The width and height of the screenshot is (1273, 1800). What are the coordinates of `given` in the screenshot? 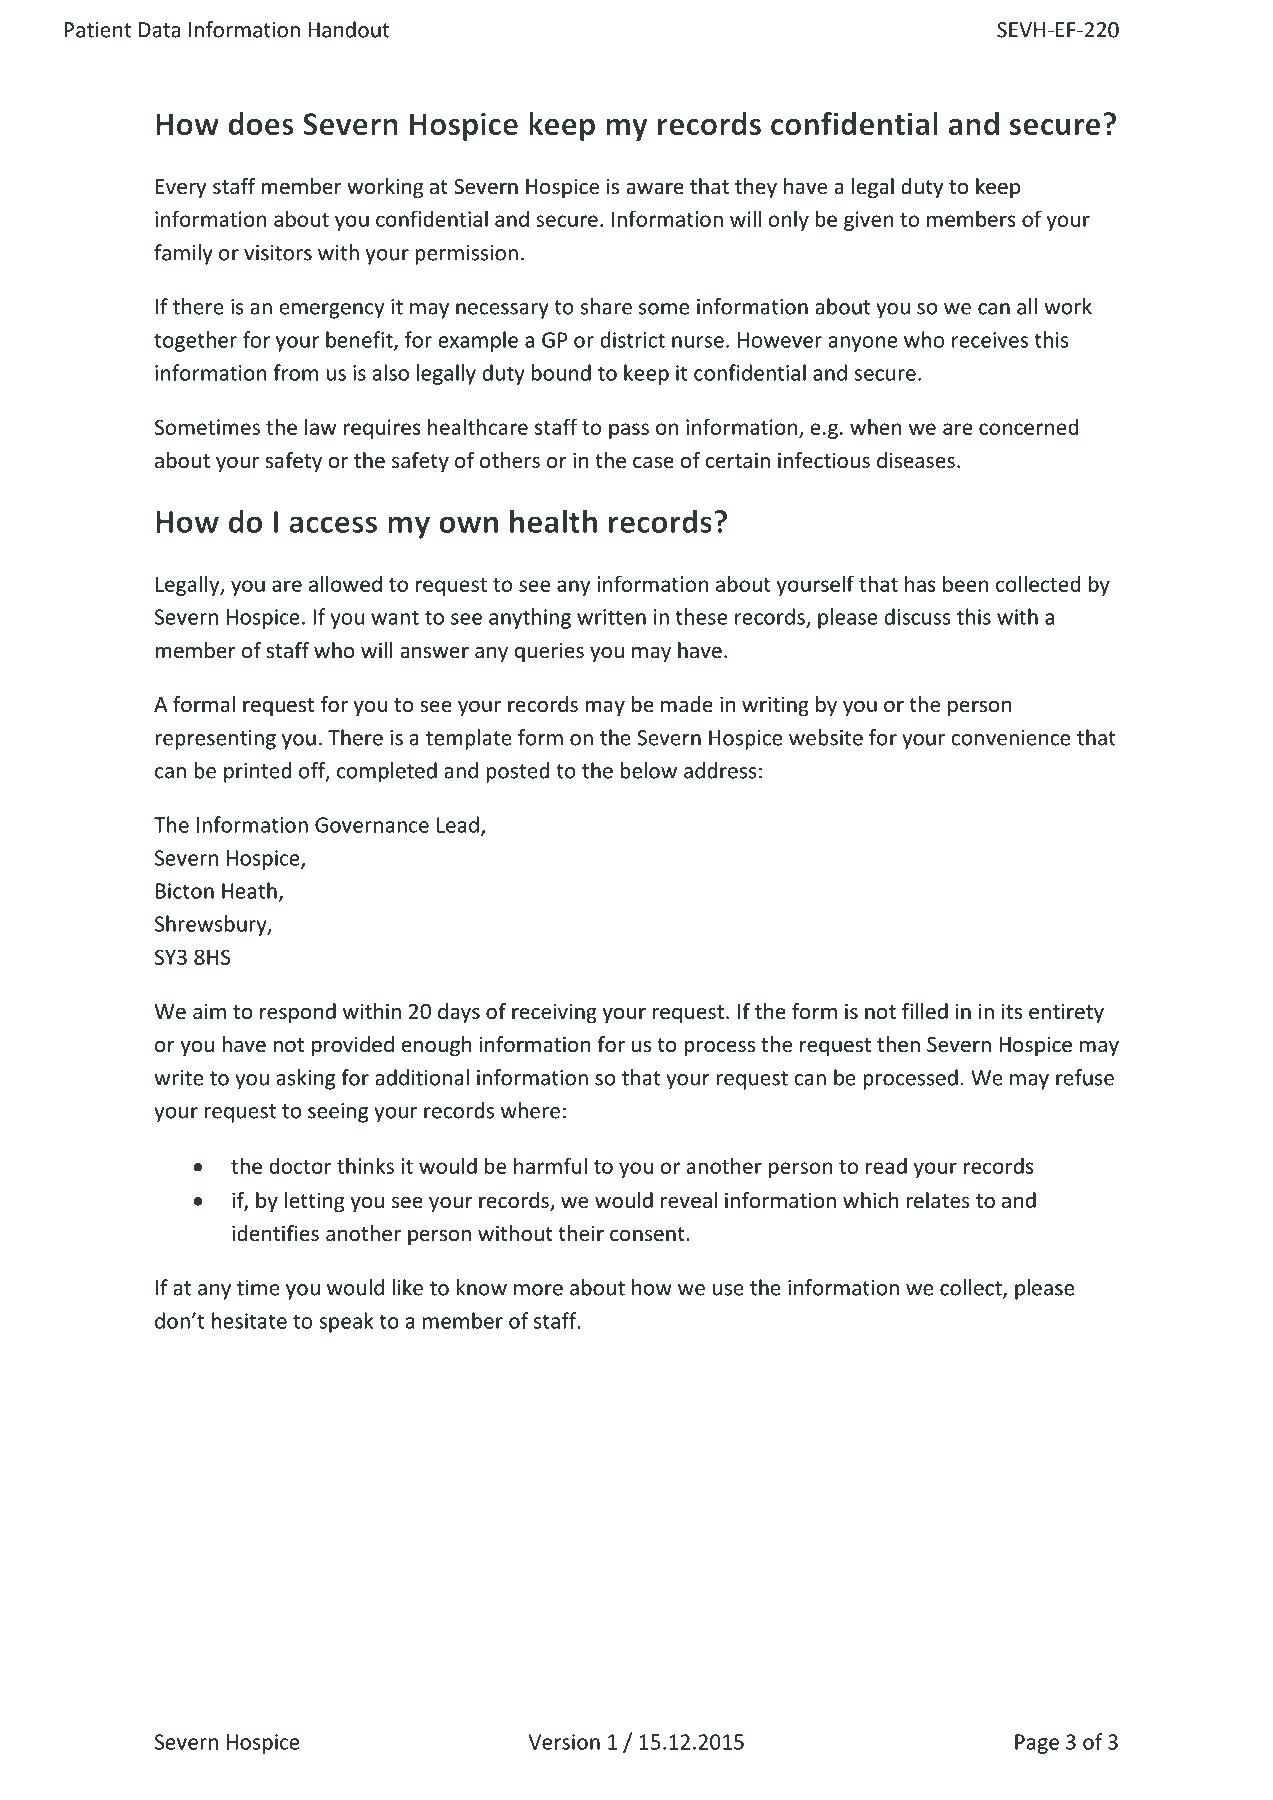 It's located at (868, 221).
